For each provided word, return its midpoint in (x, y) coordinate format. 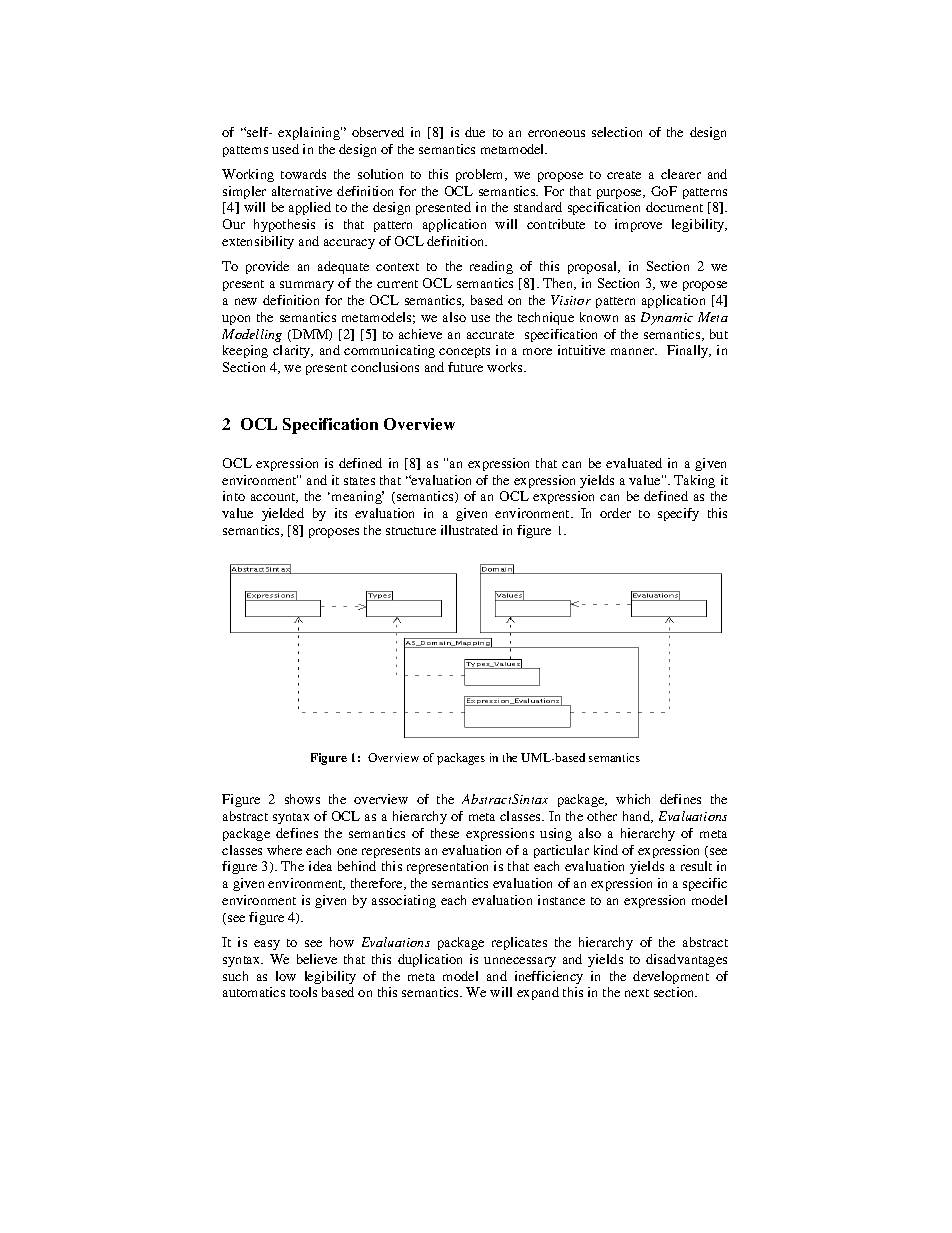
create (624, 175)
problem (481, 175)
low (286, 976)
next (637, 993)
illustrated (469, 530)
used (285, 149)
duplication (430, 960)
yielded (283, 514)
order (615, 513)
